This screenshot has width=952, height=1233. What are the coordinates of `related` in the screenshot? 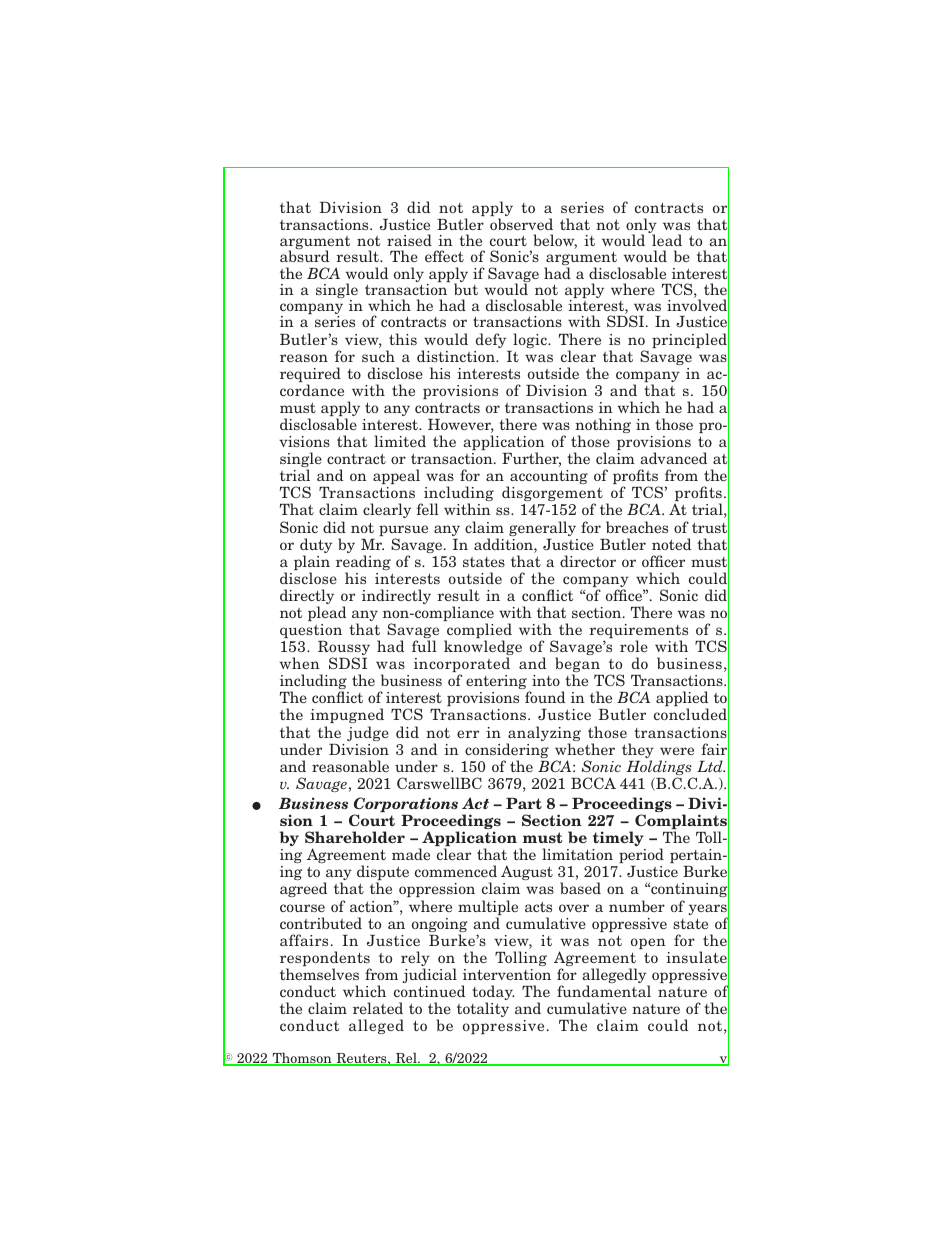 It's located at (378, 1008).
